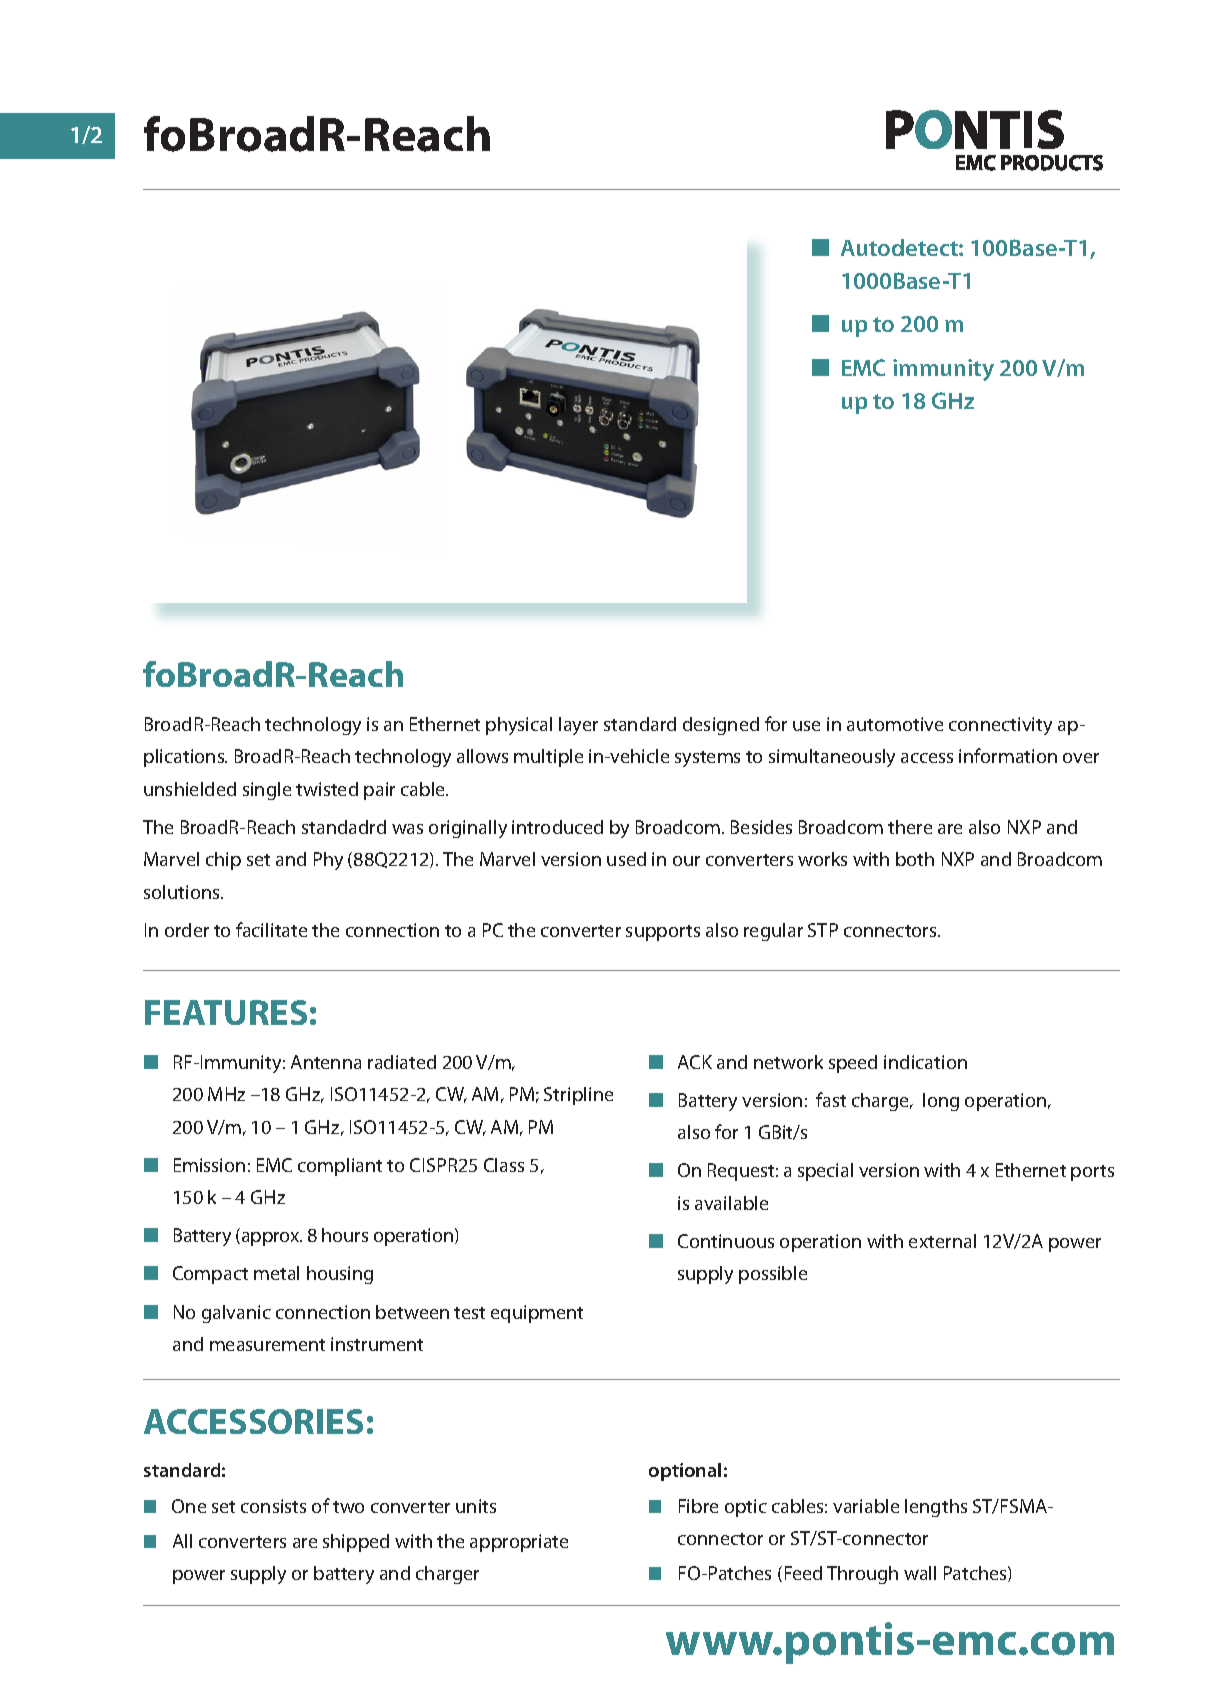  I want to click on wall, so click(920, 1573).
